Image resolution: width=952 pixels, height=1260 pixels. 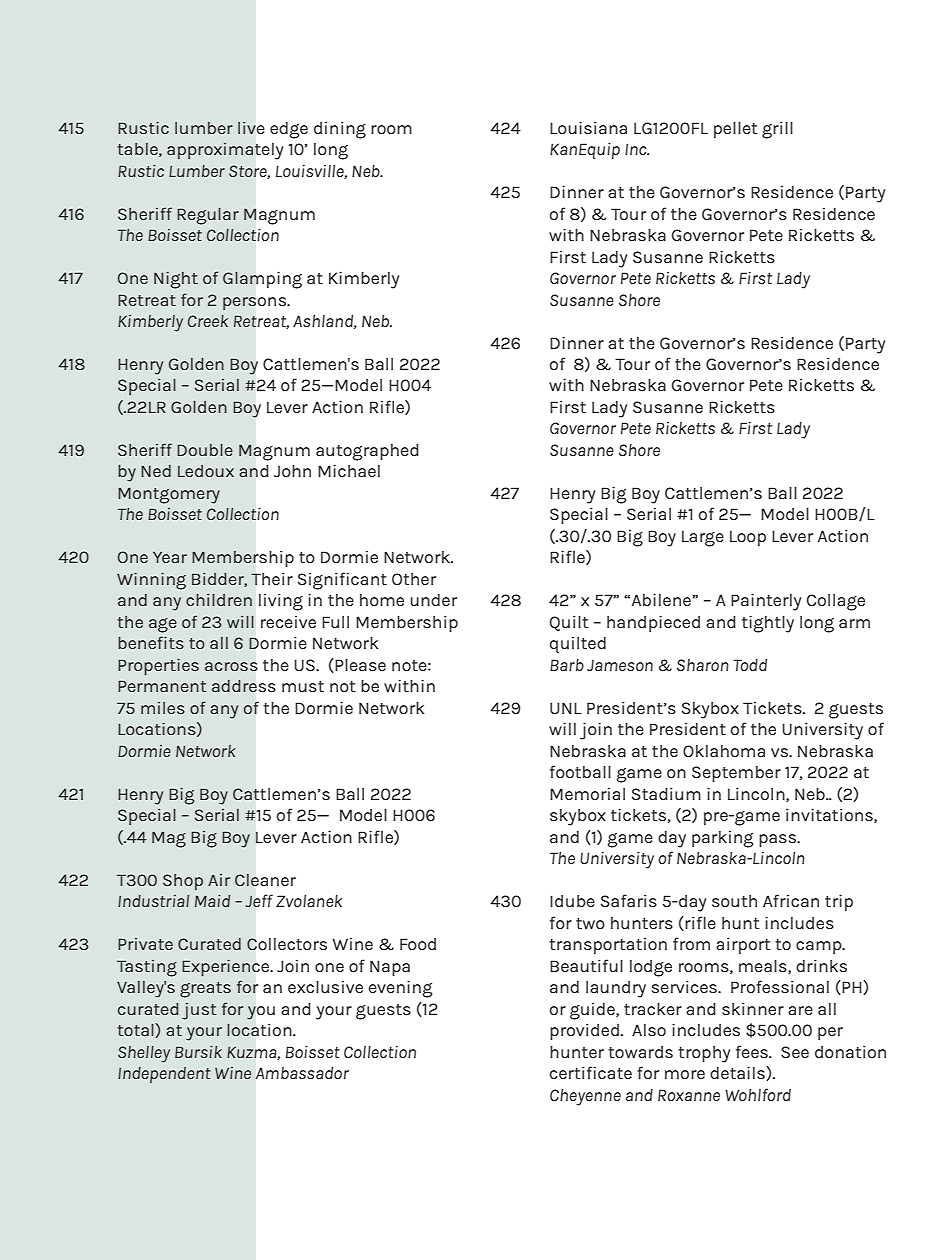 I want to click on grill, so click(x=777, y=130).
